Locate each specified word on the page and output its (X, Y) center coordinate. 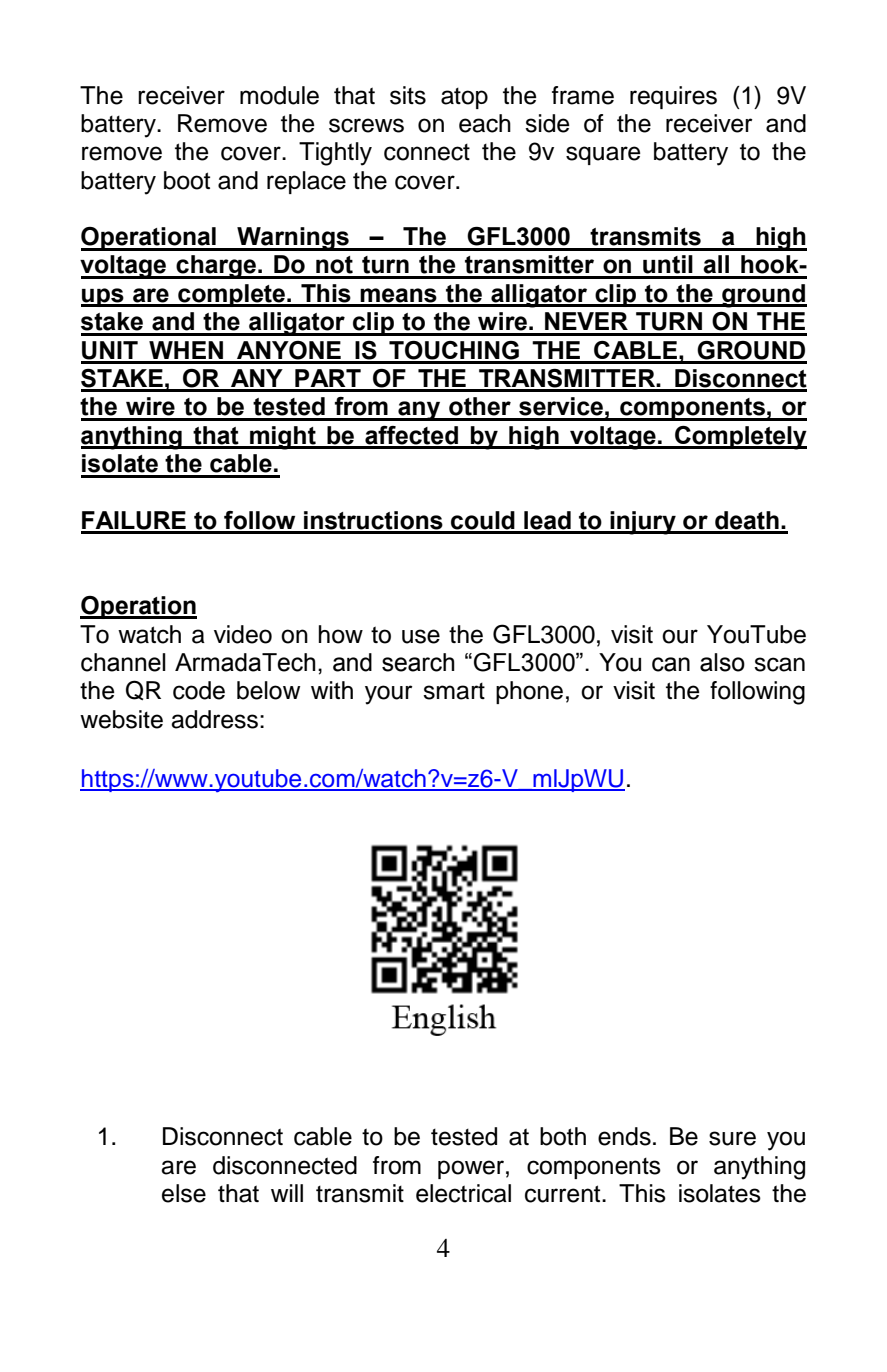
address (214, 719)
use (421, 636)
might (283, 438)
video (243, 634)
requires (673, 97)
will (287, 1193)
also (722, 662)
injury (643, 523)
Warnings (293, 239)
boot (187, 180)
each (485, 123)
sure (732, 1138)
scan (779, 664)
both (563, 1136)
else (184, 1193)
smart (454, 691)
